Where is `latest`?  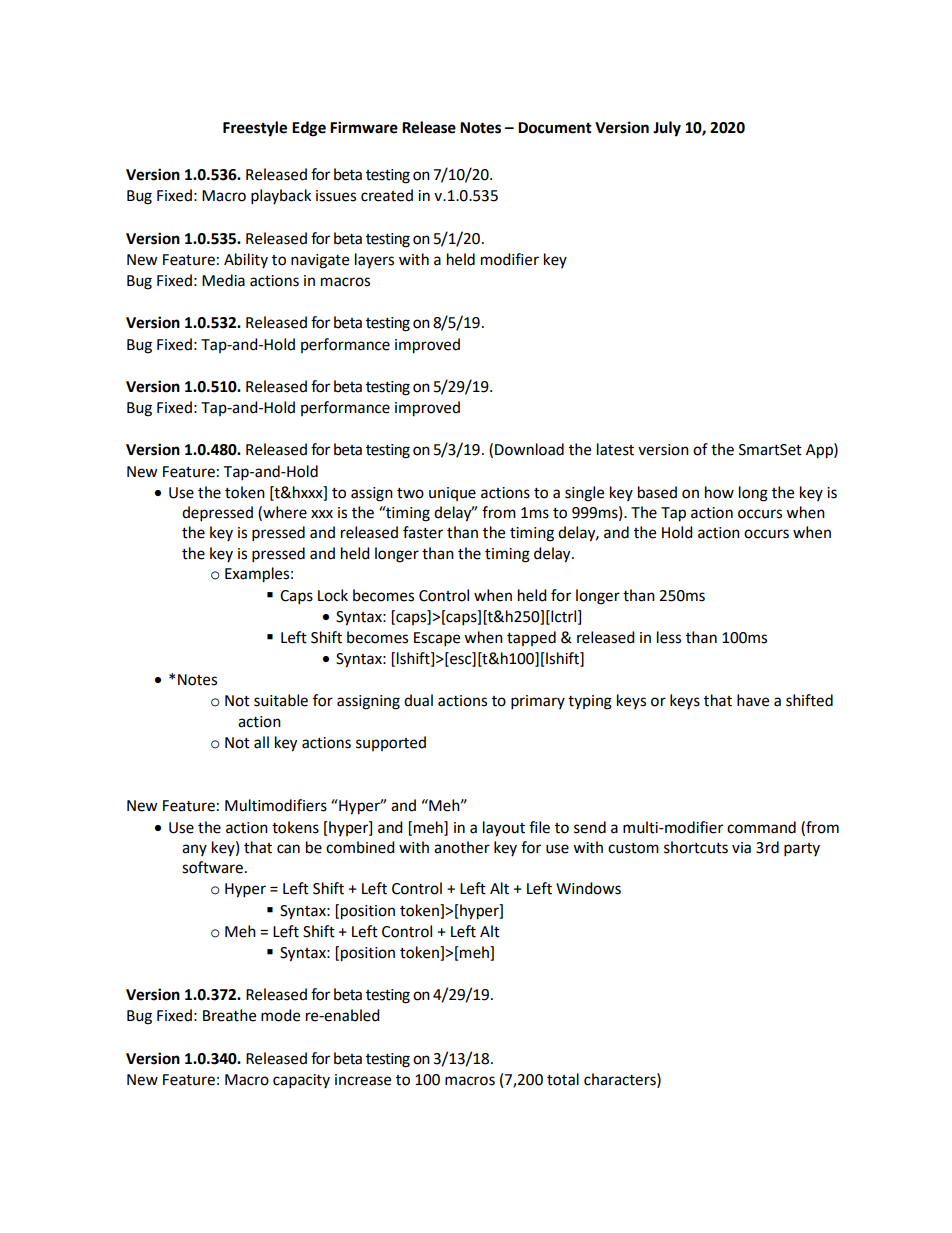 latest is located at coordinates (615, 449).
